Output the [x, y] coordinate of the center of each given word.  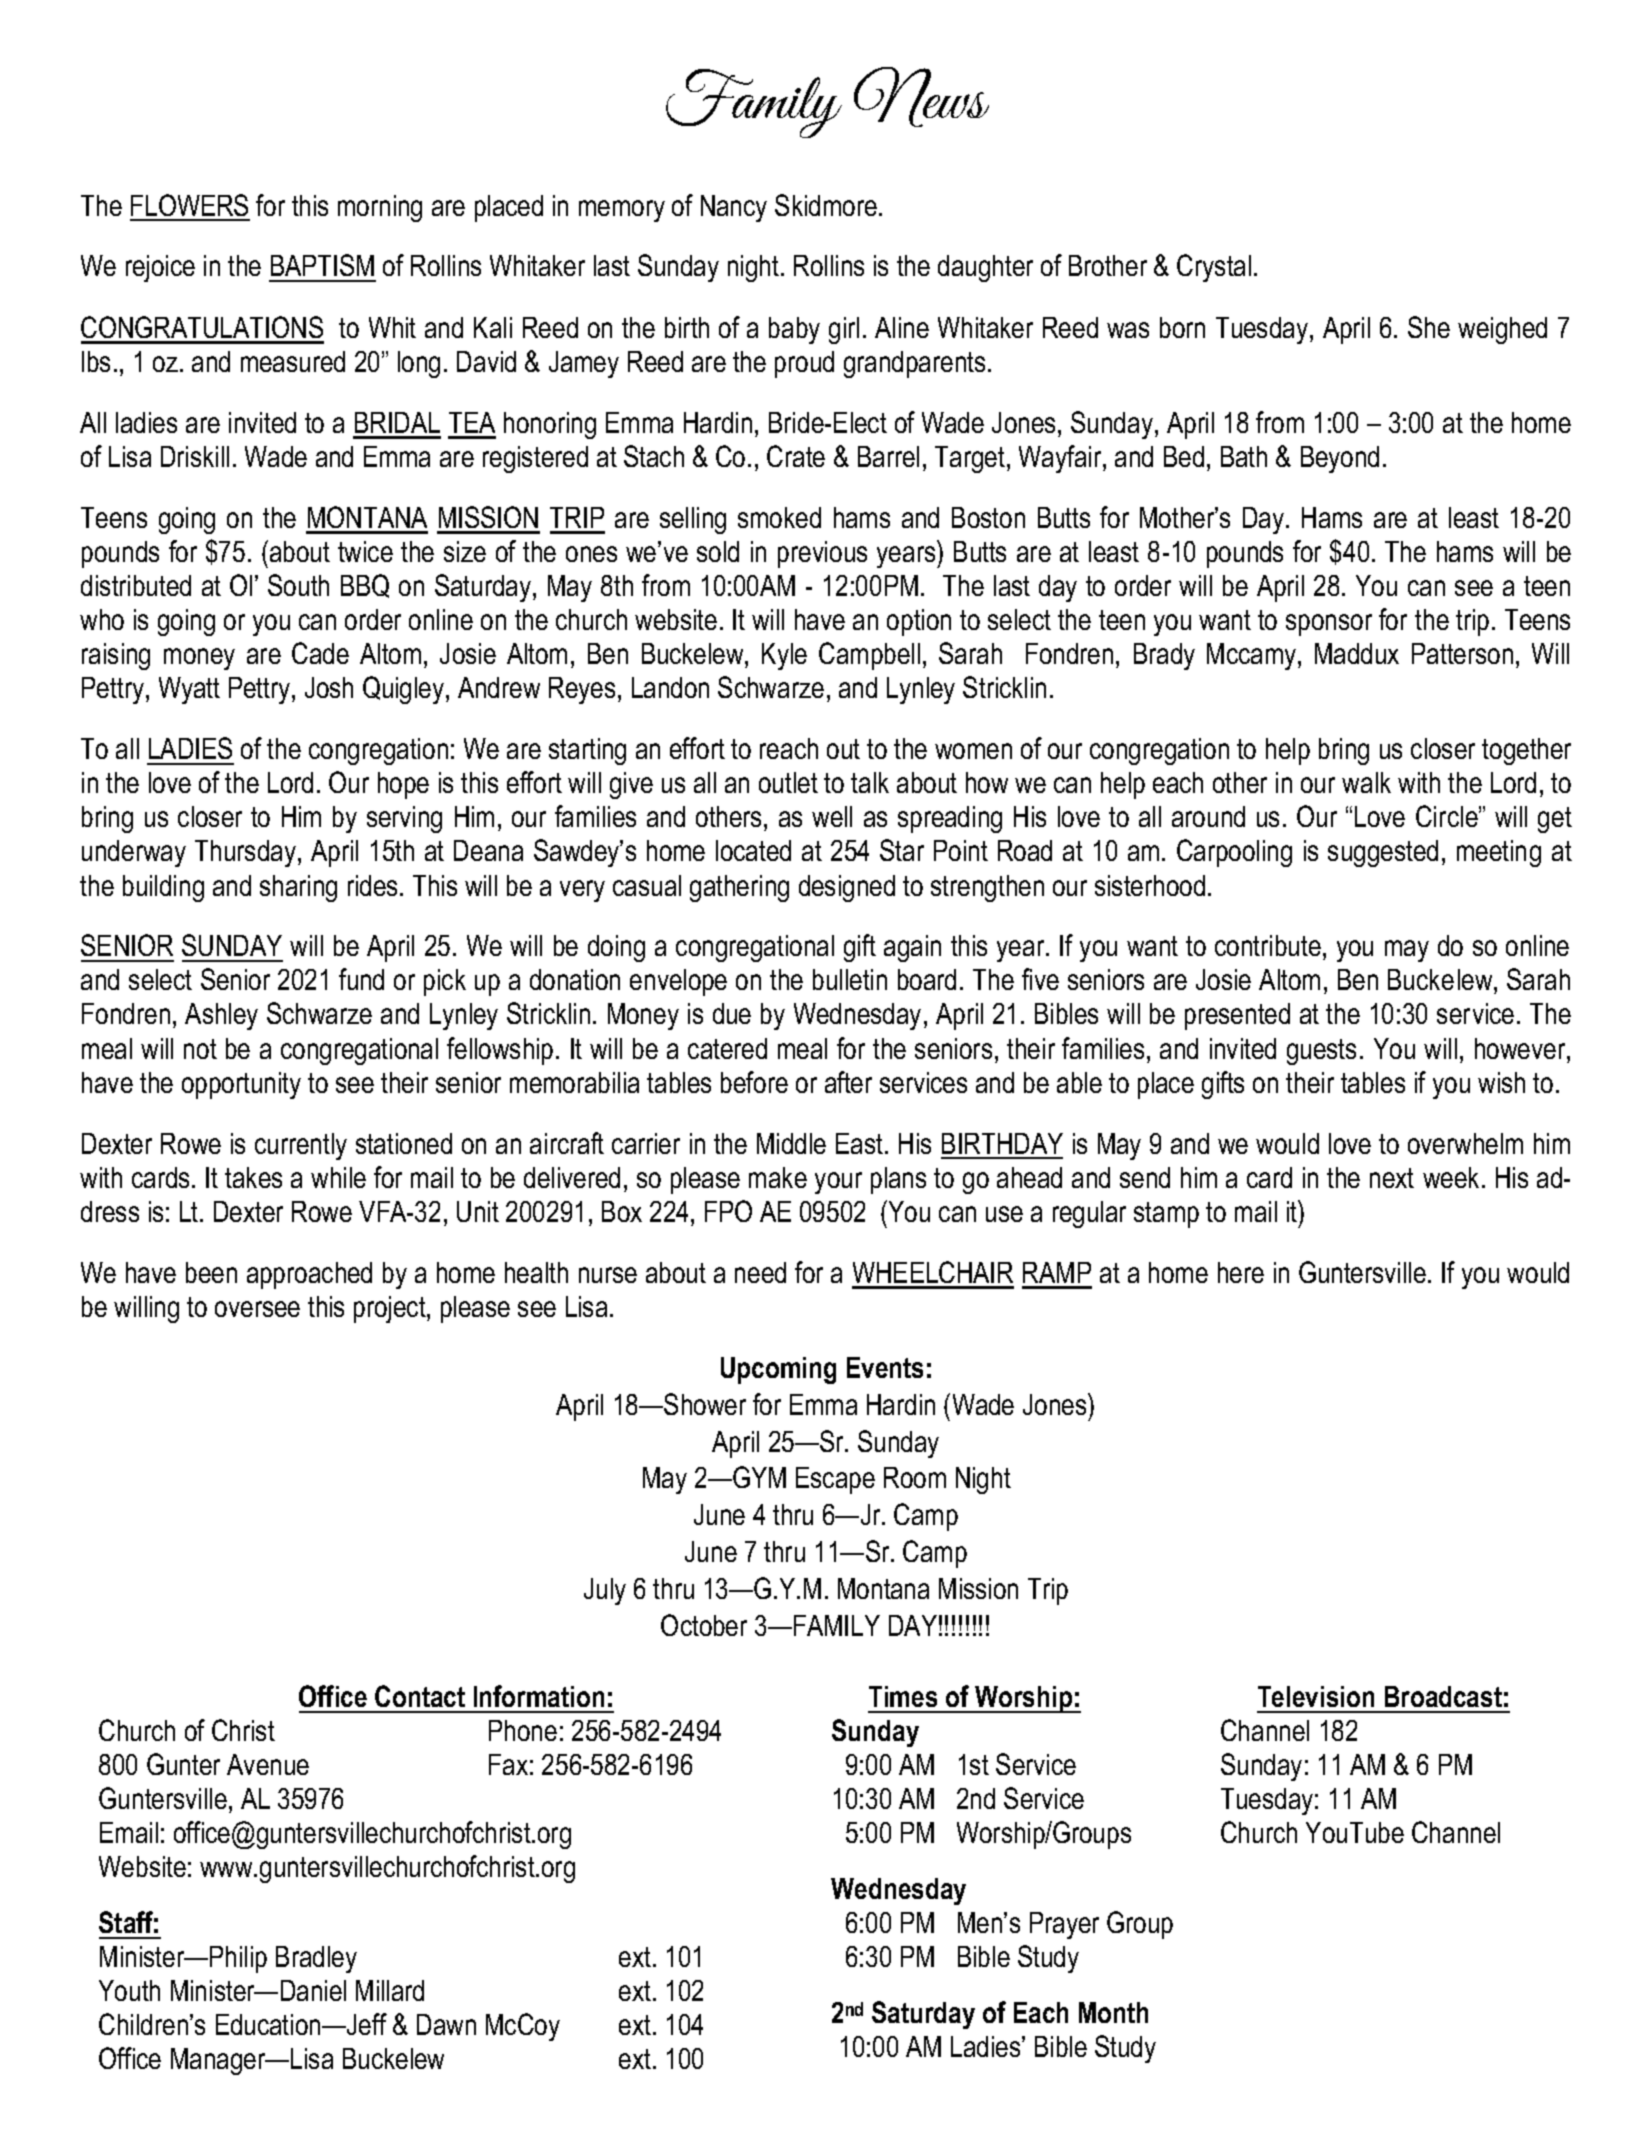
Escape [835, 1480]
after [848, 1082]
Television [1316, 1696]
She [1429, 327]
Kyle [784, 656]
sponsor [1329, 625]
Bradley [316, 1959]
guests [1321, 1052]
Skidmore [826, 205]
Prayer [1064, 1925]
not [200, 1049]
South [298, 585]
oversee [257, 1309]
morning [380, 208]
